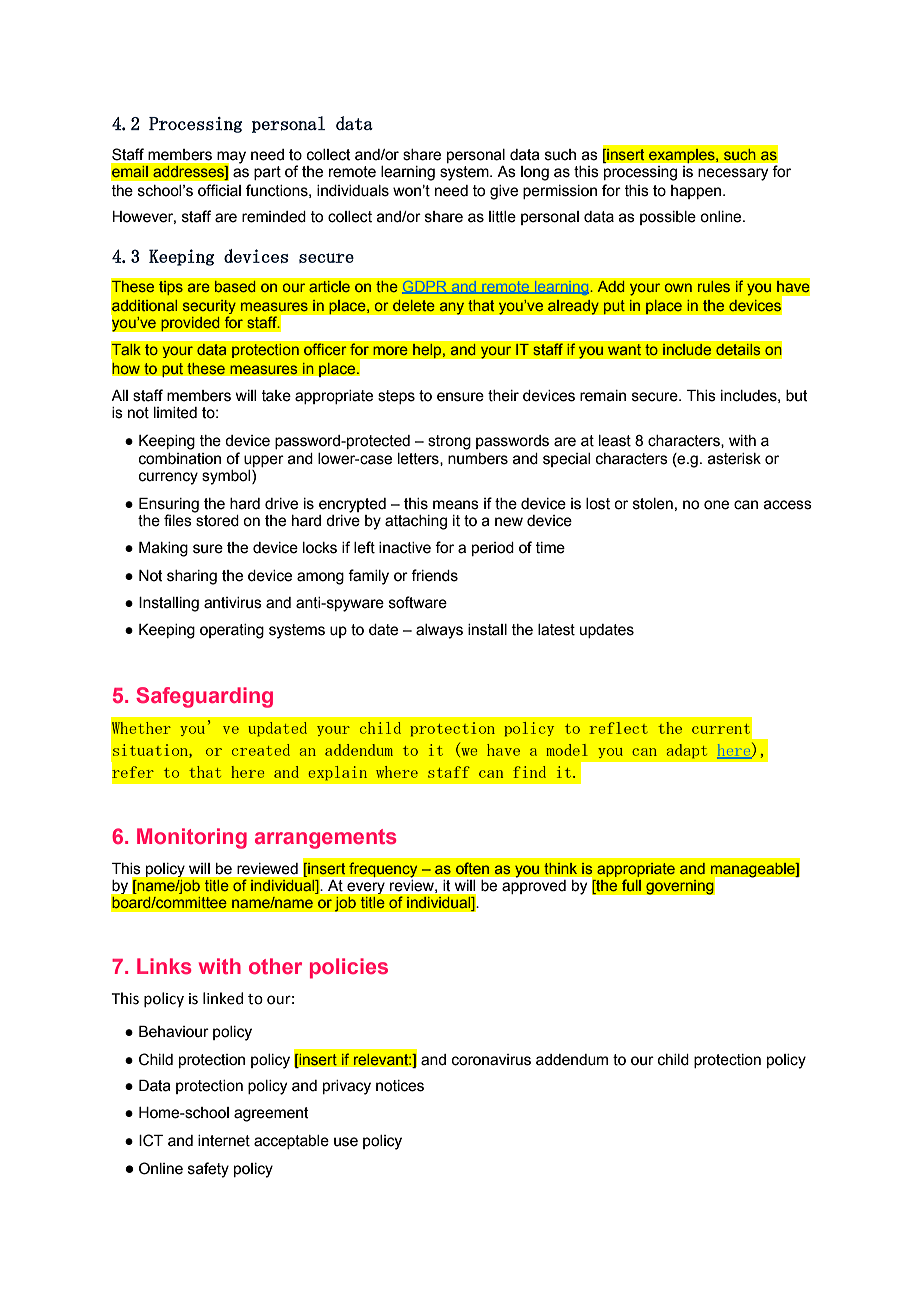 The height and width of the screenshot is (1308, 924). What do you see at coordinates (192, 838) in the screenshot?
I see `Monitoring` at bounding box center [192, 838].
